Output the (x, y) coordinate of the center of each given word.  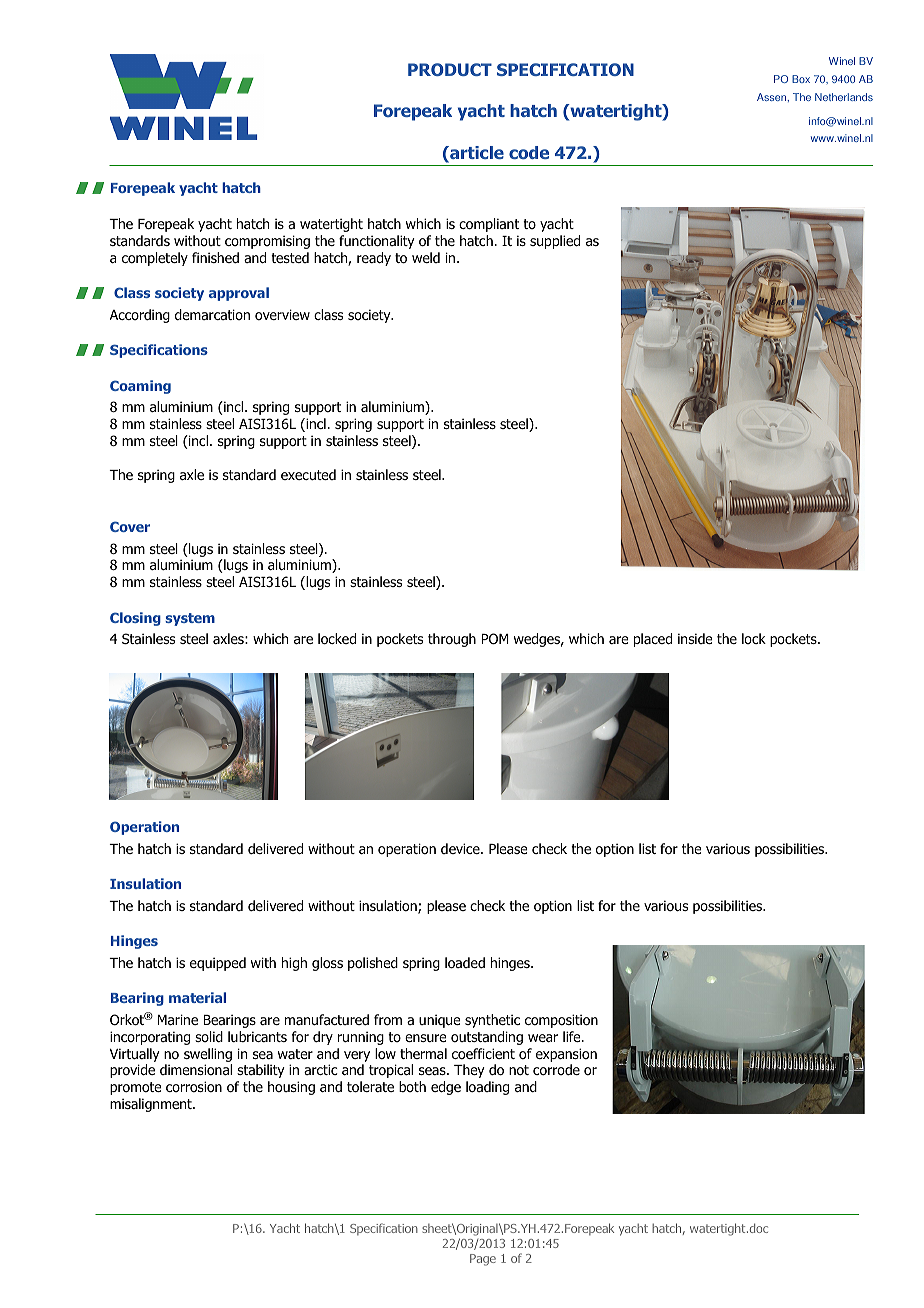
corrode (556, 1070)
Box (801, 79)
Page (483, 1260)
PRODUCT (450, 69)
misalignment (152, 1105)
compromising (267, 242)
